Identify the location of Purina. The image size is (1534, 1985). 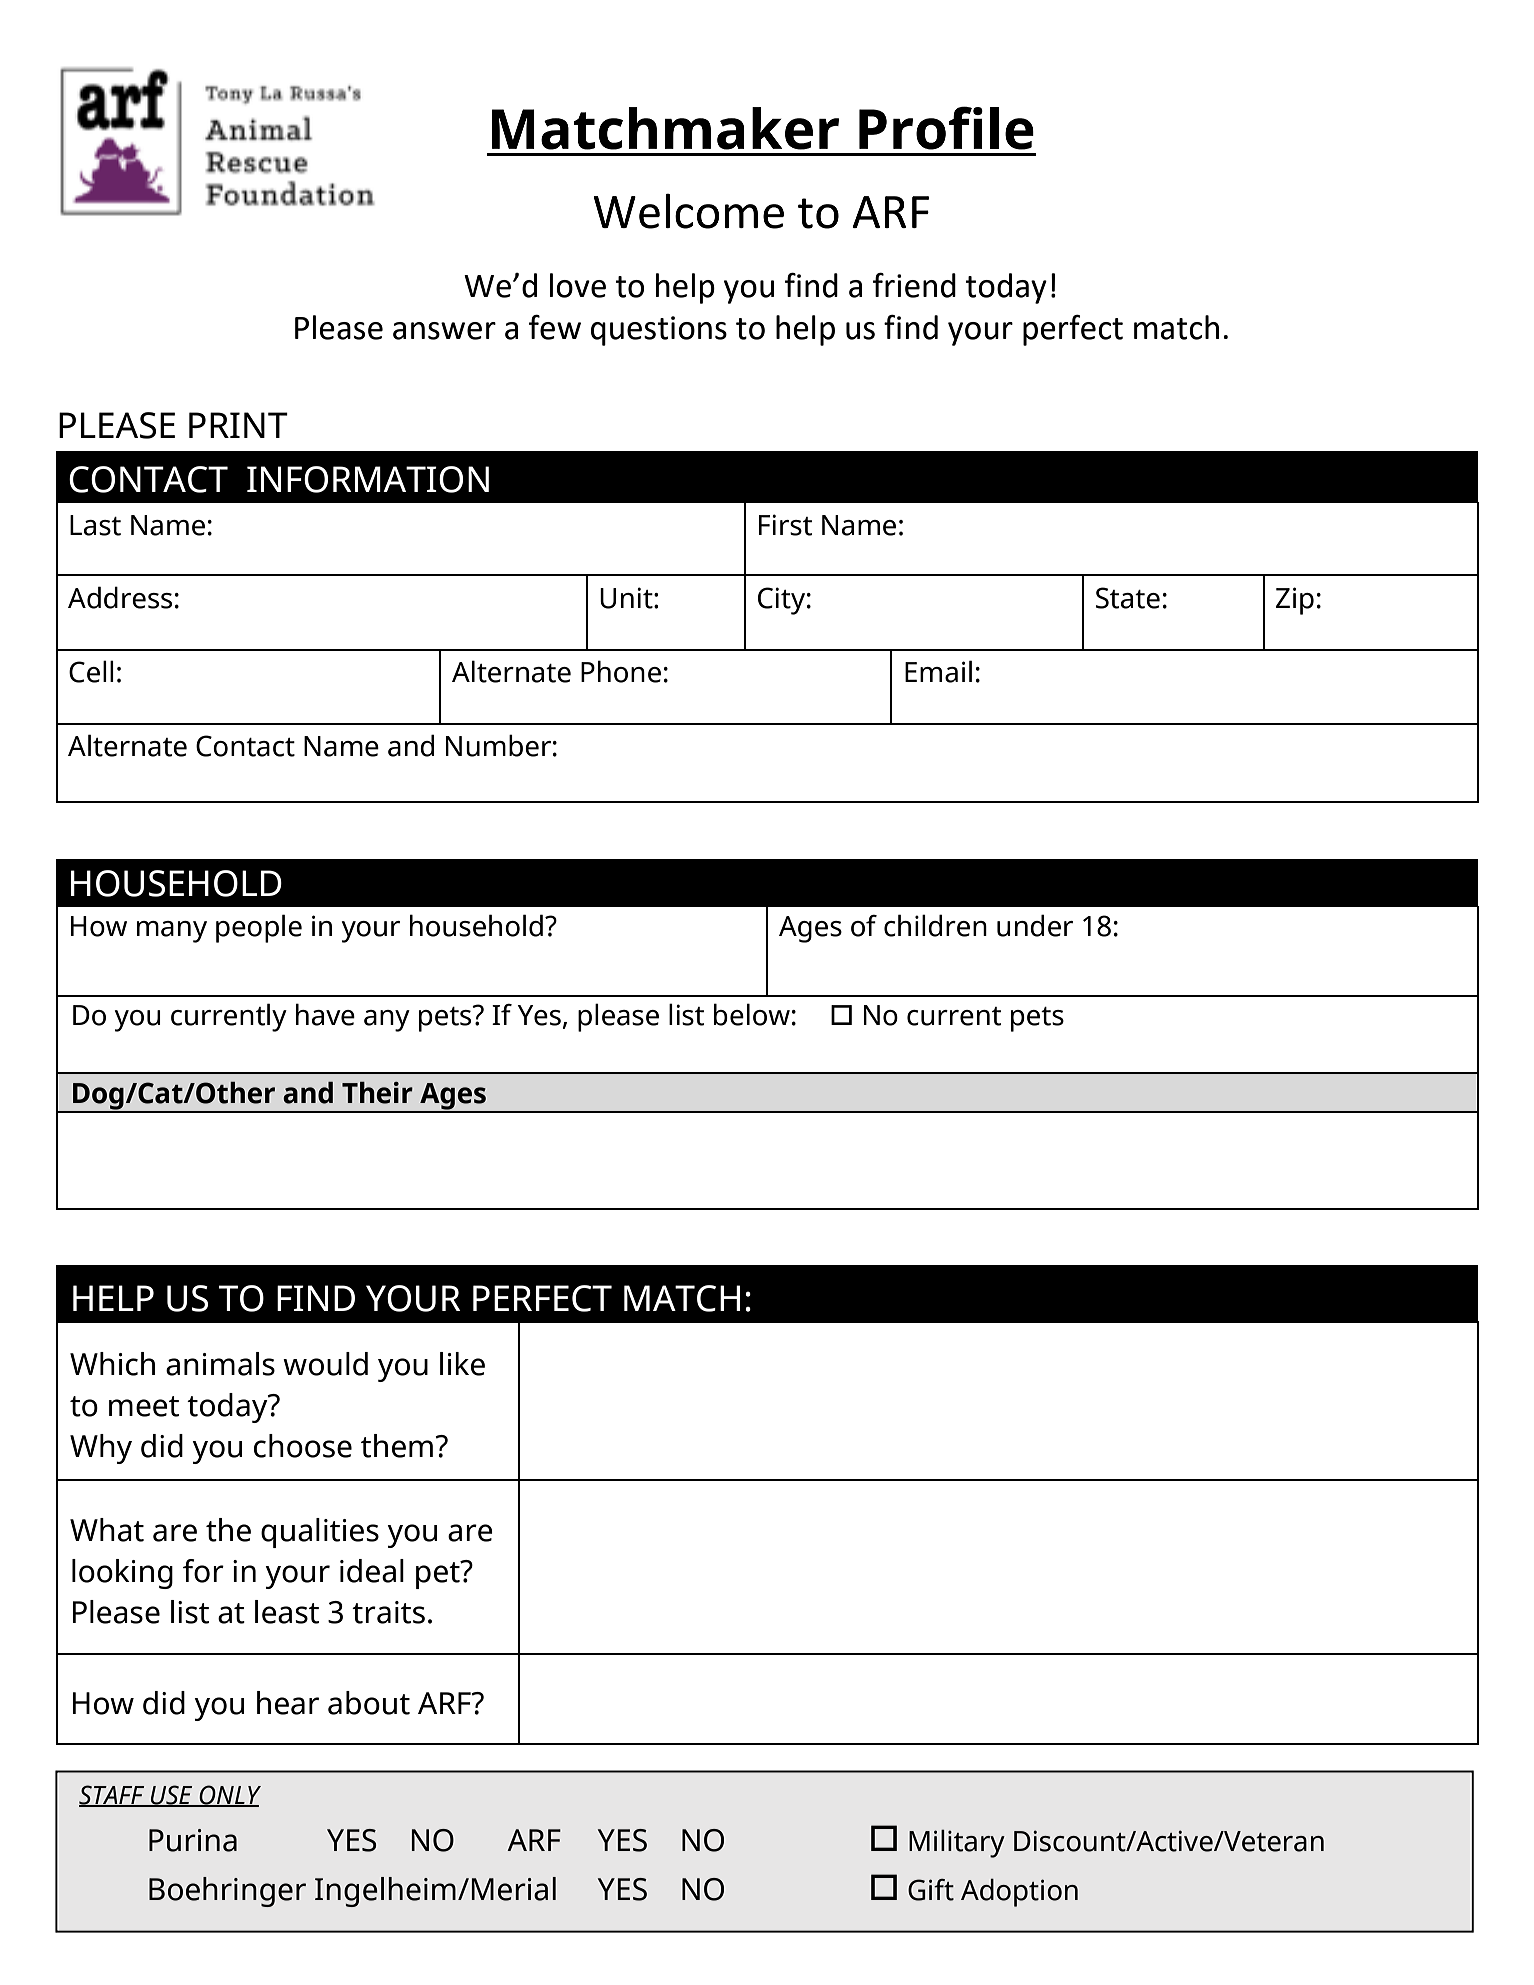
(193, 1840).
